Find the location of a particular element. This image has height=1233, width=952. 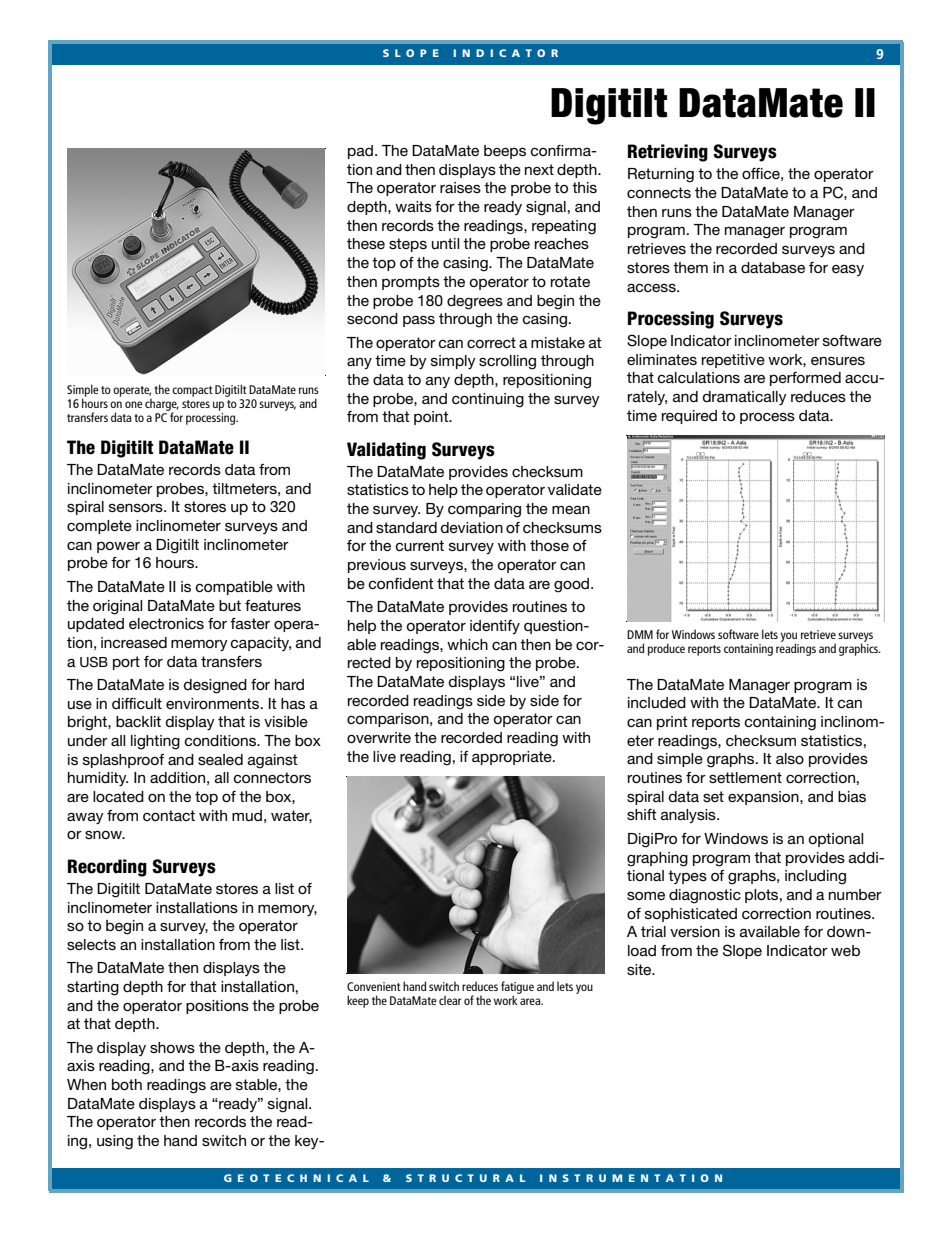

compact is located at coordinates (192, 391).
